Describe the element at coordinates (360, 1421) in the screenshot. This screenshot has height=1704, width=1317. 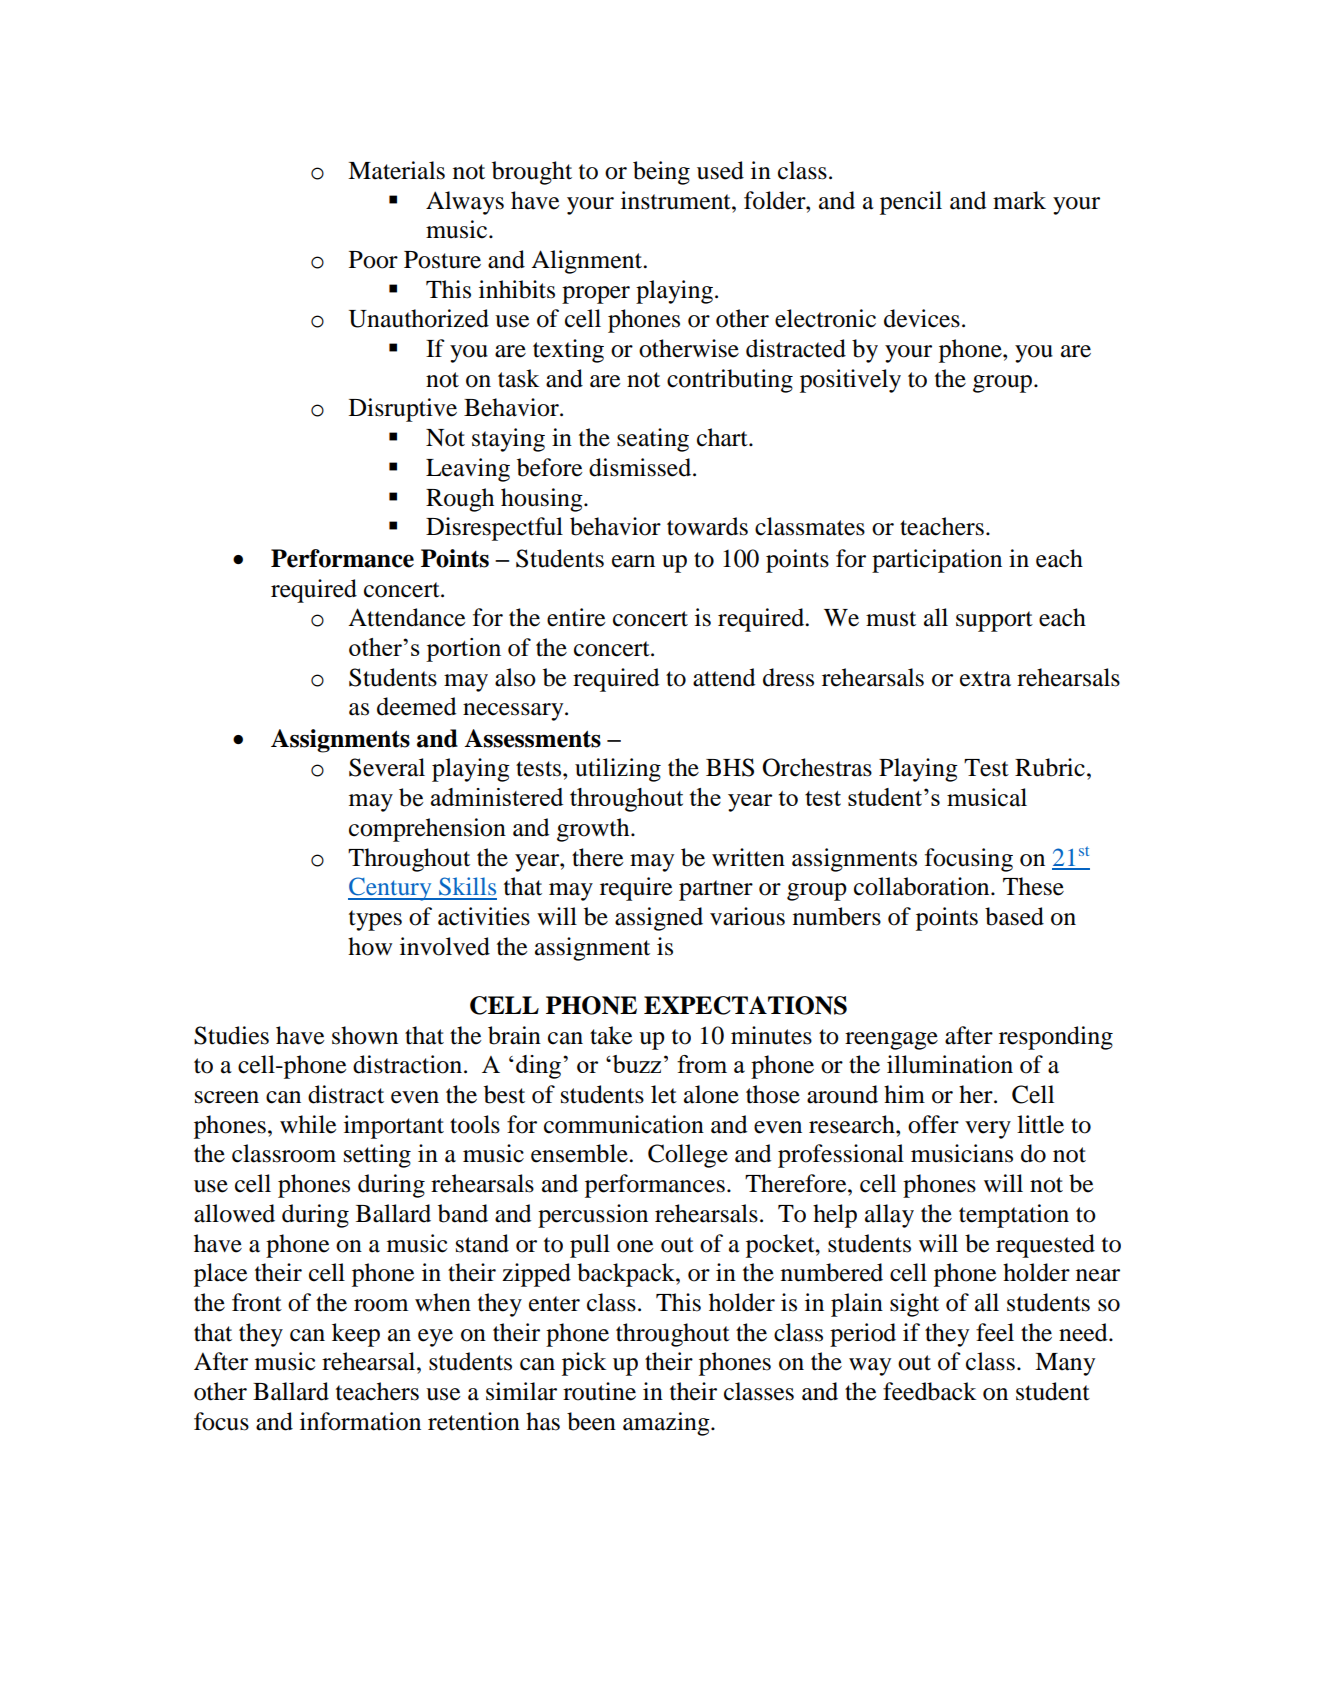
I see `information` at that location.
